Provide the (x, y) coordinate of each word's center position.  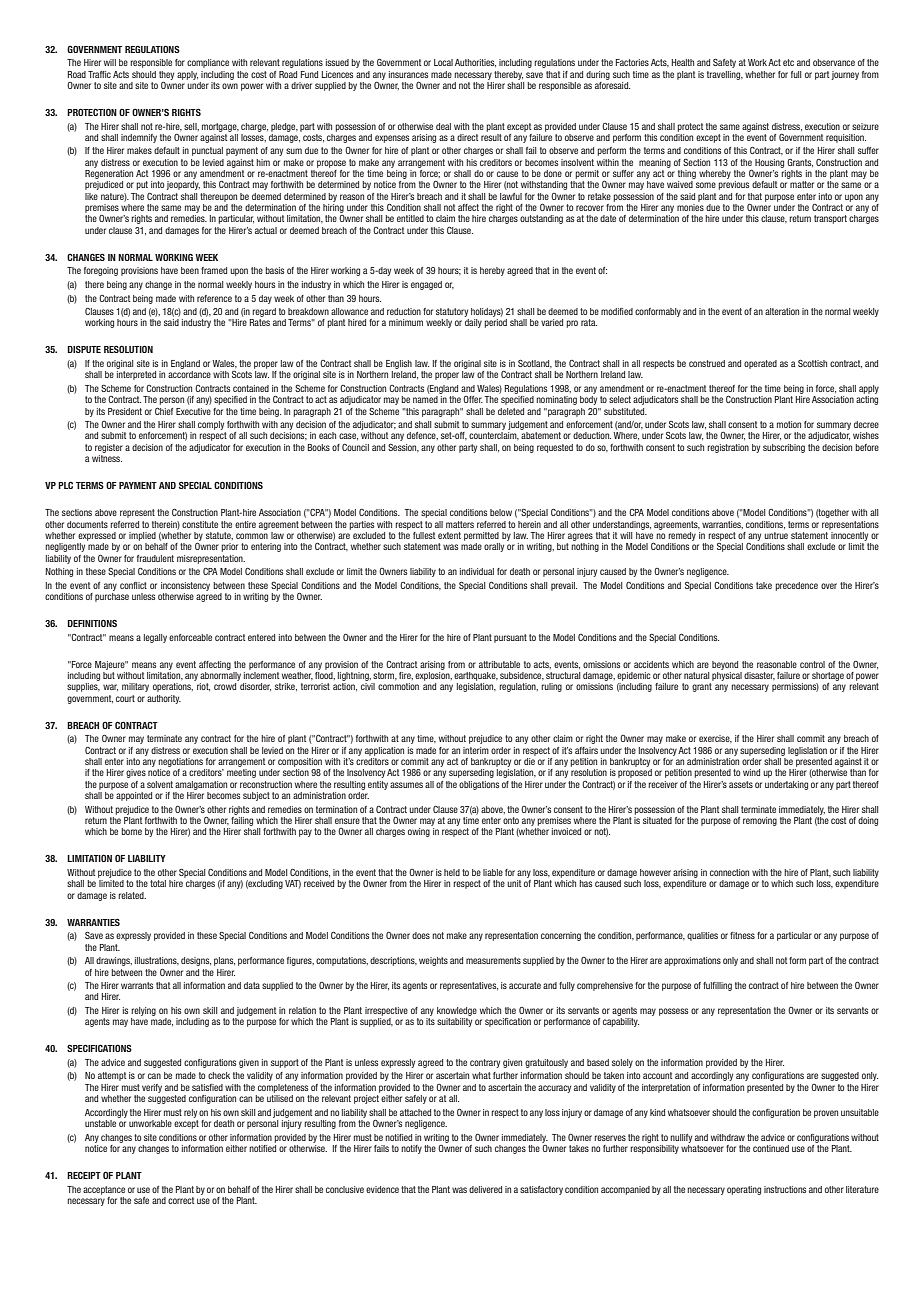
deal (443, 126)
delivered (485, 1189)
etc (788, 62)
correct (181, 1200)
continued (771, 1148)
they (166, 75)
